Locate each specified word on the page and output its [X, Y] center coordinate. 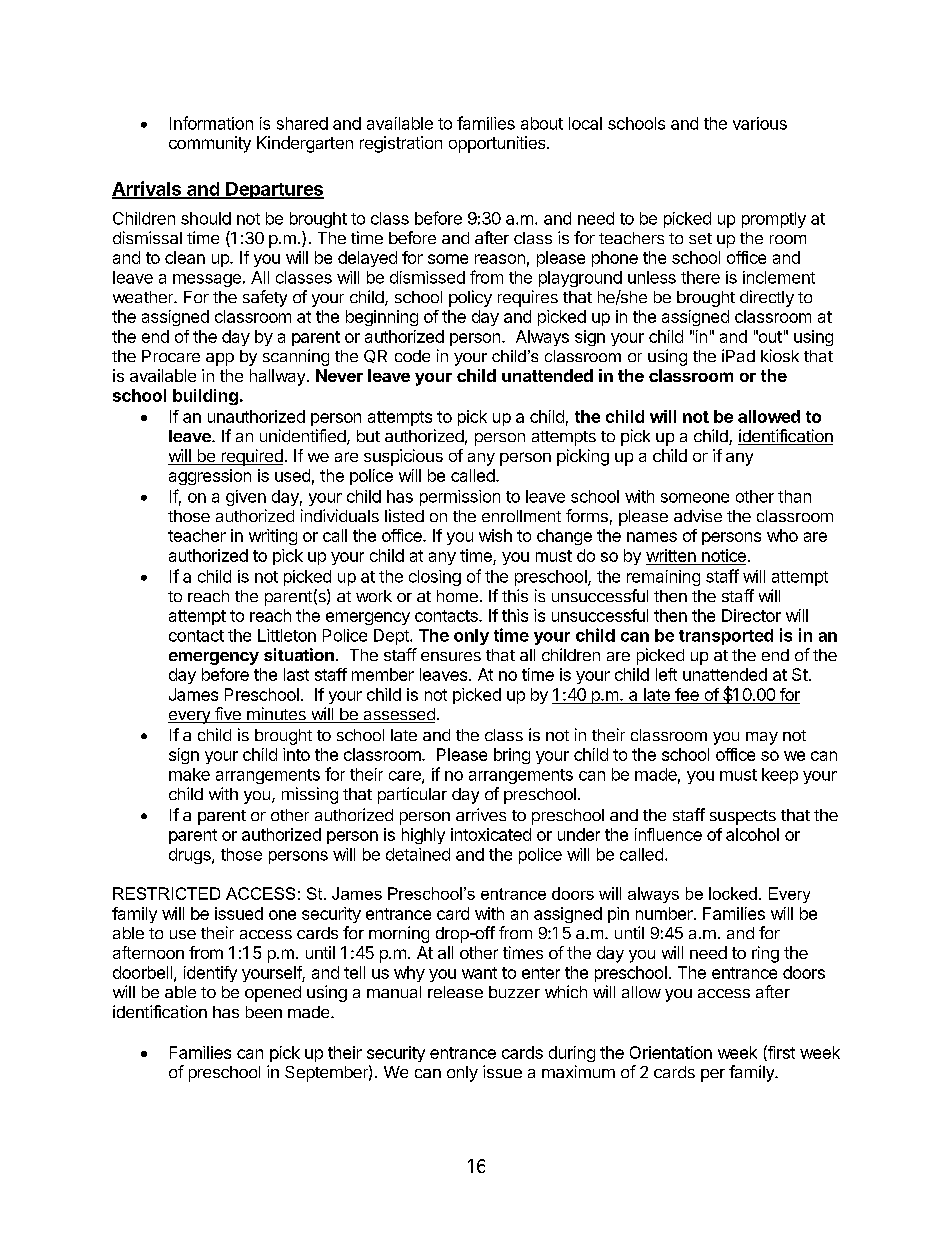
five [227, 715]
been [264, 1012]
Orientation [671, 1052]
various [760, 123]
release [455, 992]
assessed [398, 715]
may [762, 738]
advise [698, 515]
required [251, 457]
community [210, 144]
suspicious [403, 457]
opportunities [498, 144]
